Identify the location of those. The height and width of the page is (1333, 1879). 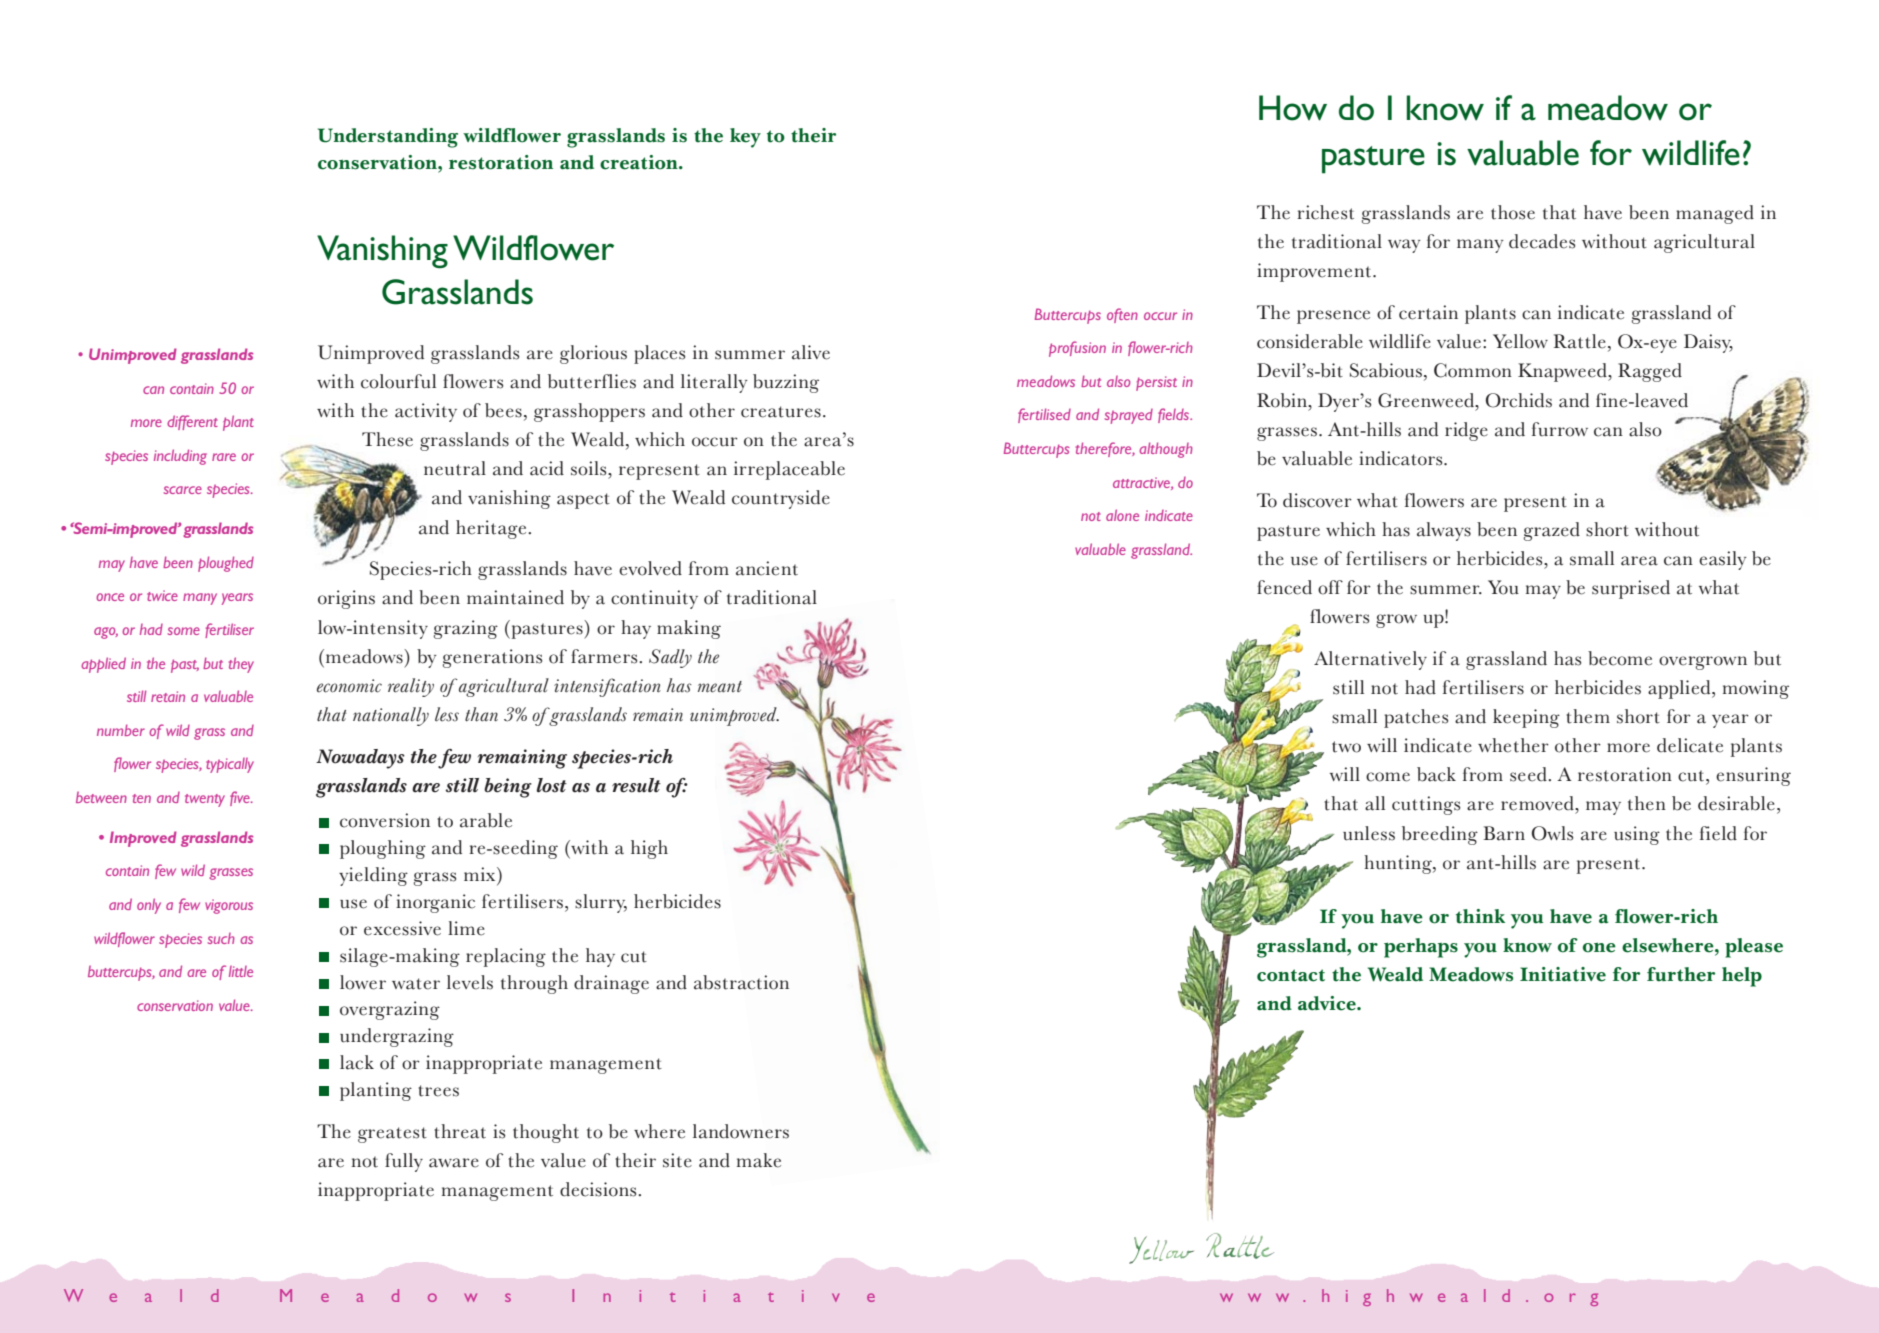
(1513, 212).
